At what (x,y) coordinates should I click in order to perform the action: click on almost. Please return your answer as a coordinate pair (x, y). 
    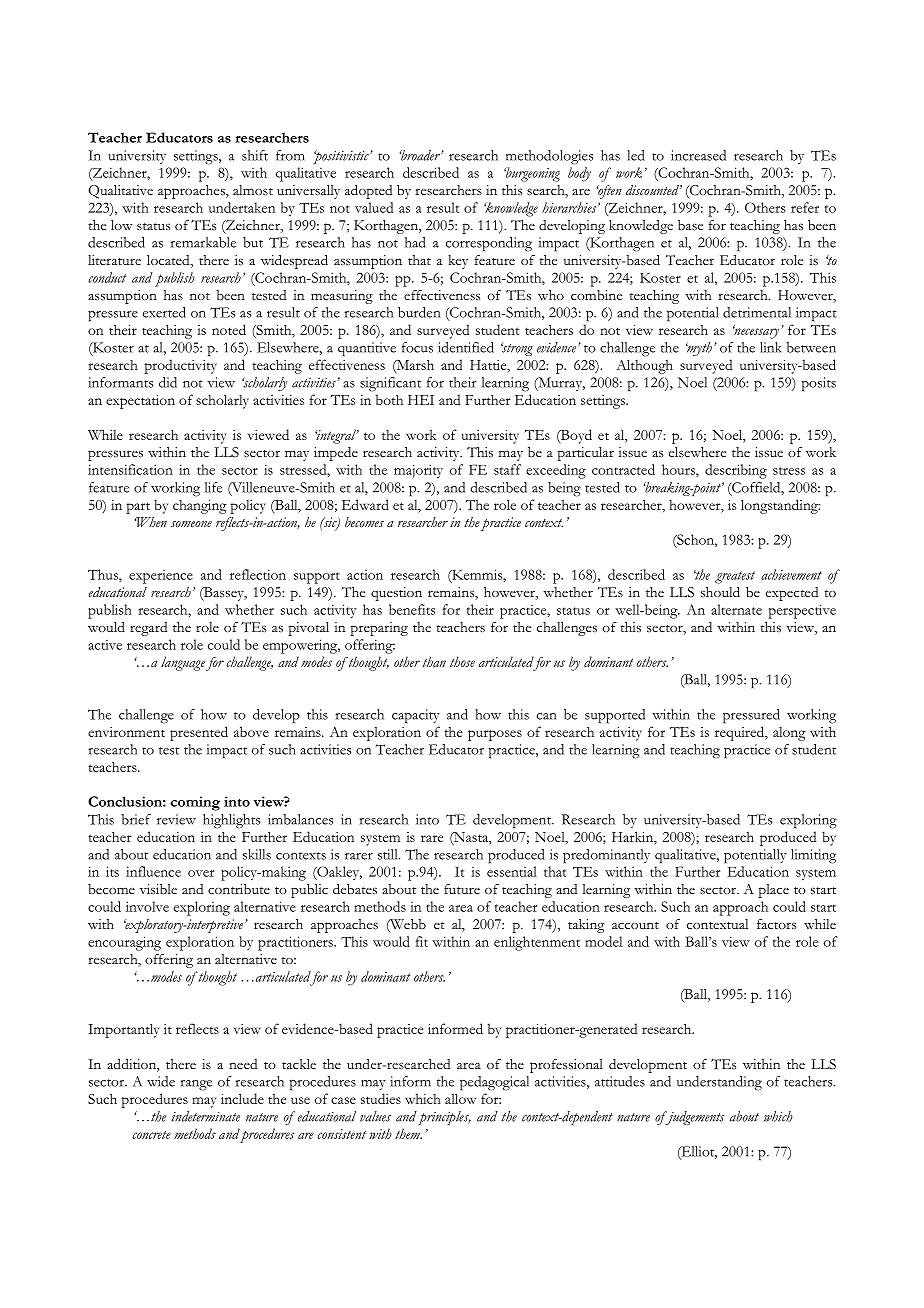
    Looking at the image, I should click on (253, 190).
